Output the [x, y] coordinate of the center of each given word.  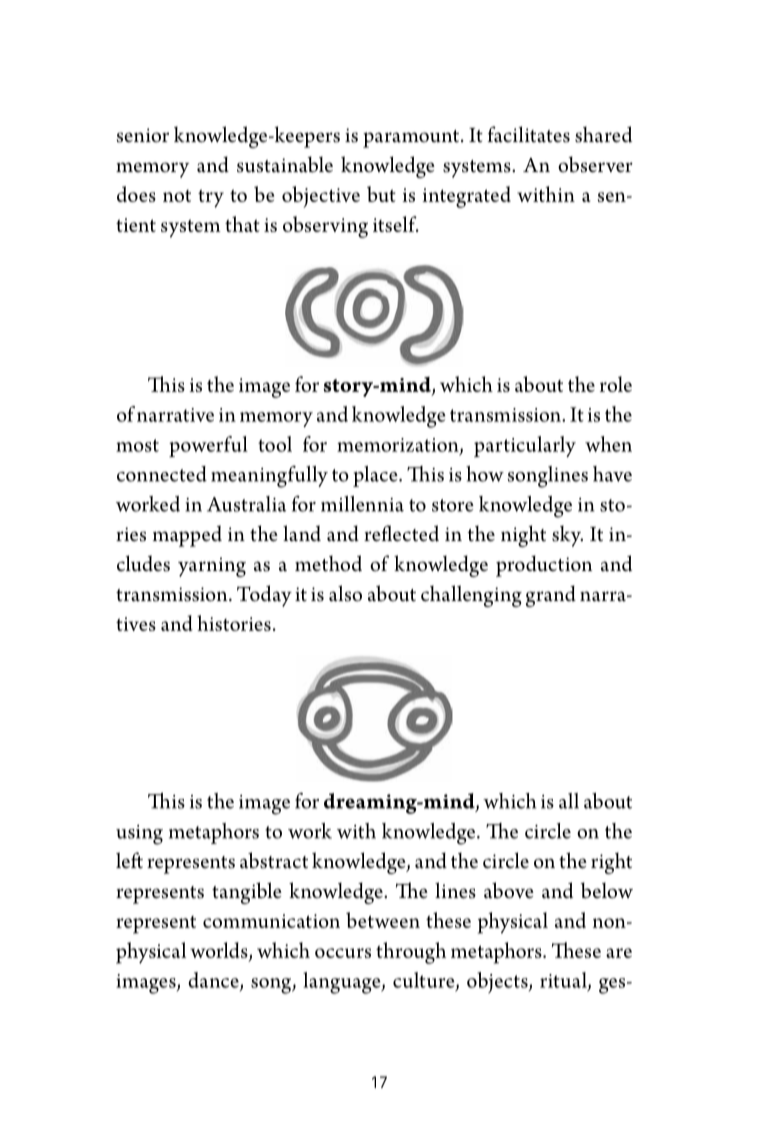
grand [551, 596]
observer [595, 164]
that [242, 224]
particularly [525, 446]
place [376, 476]
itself [396, 224]
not [177, 196]
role [616, 384]
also [345, 593]
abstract [274, 860]
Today [264, 596]
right [611, 863]
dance [214, 981]
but [381, 194]
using [139, 835]
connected [162, 474]
